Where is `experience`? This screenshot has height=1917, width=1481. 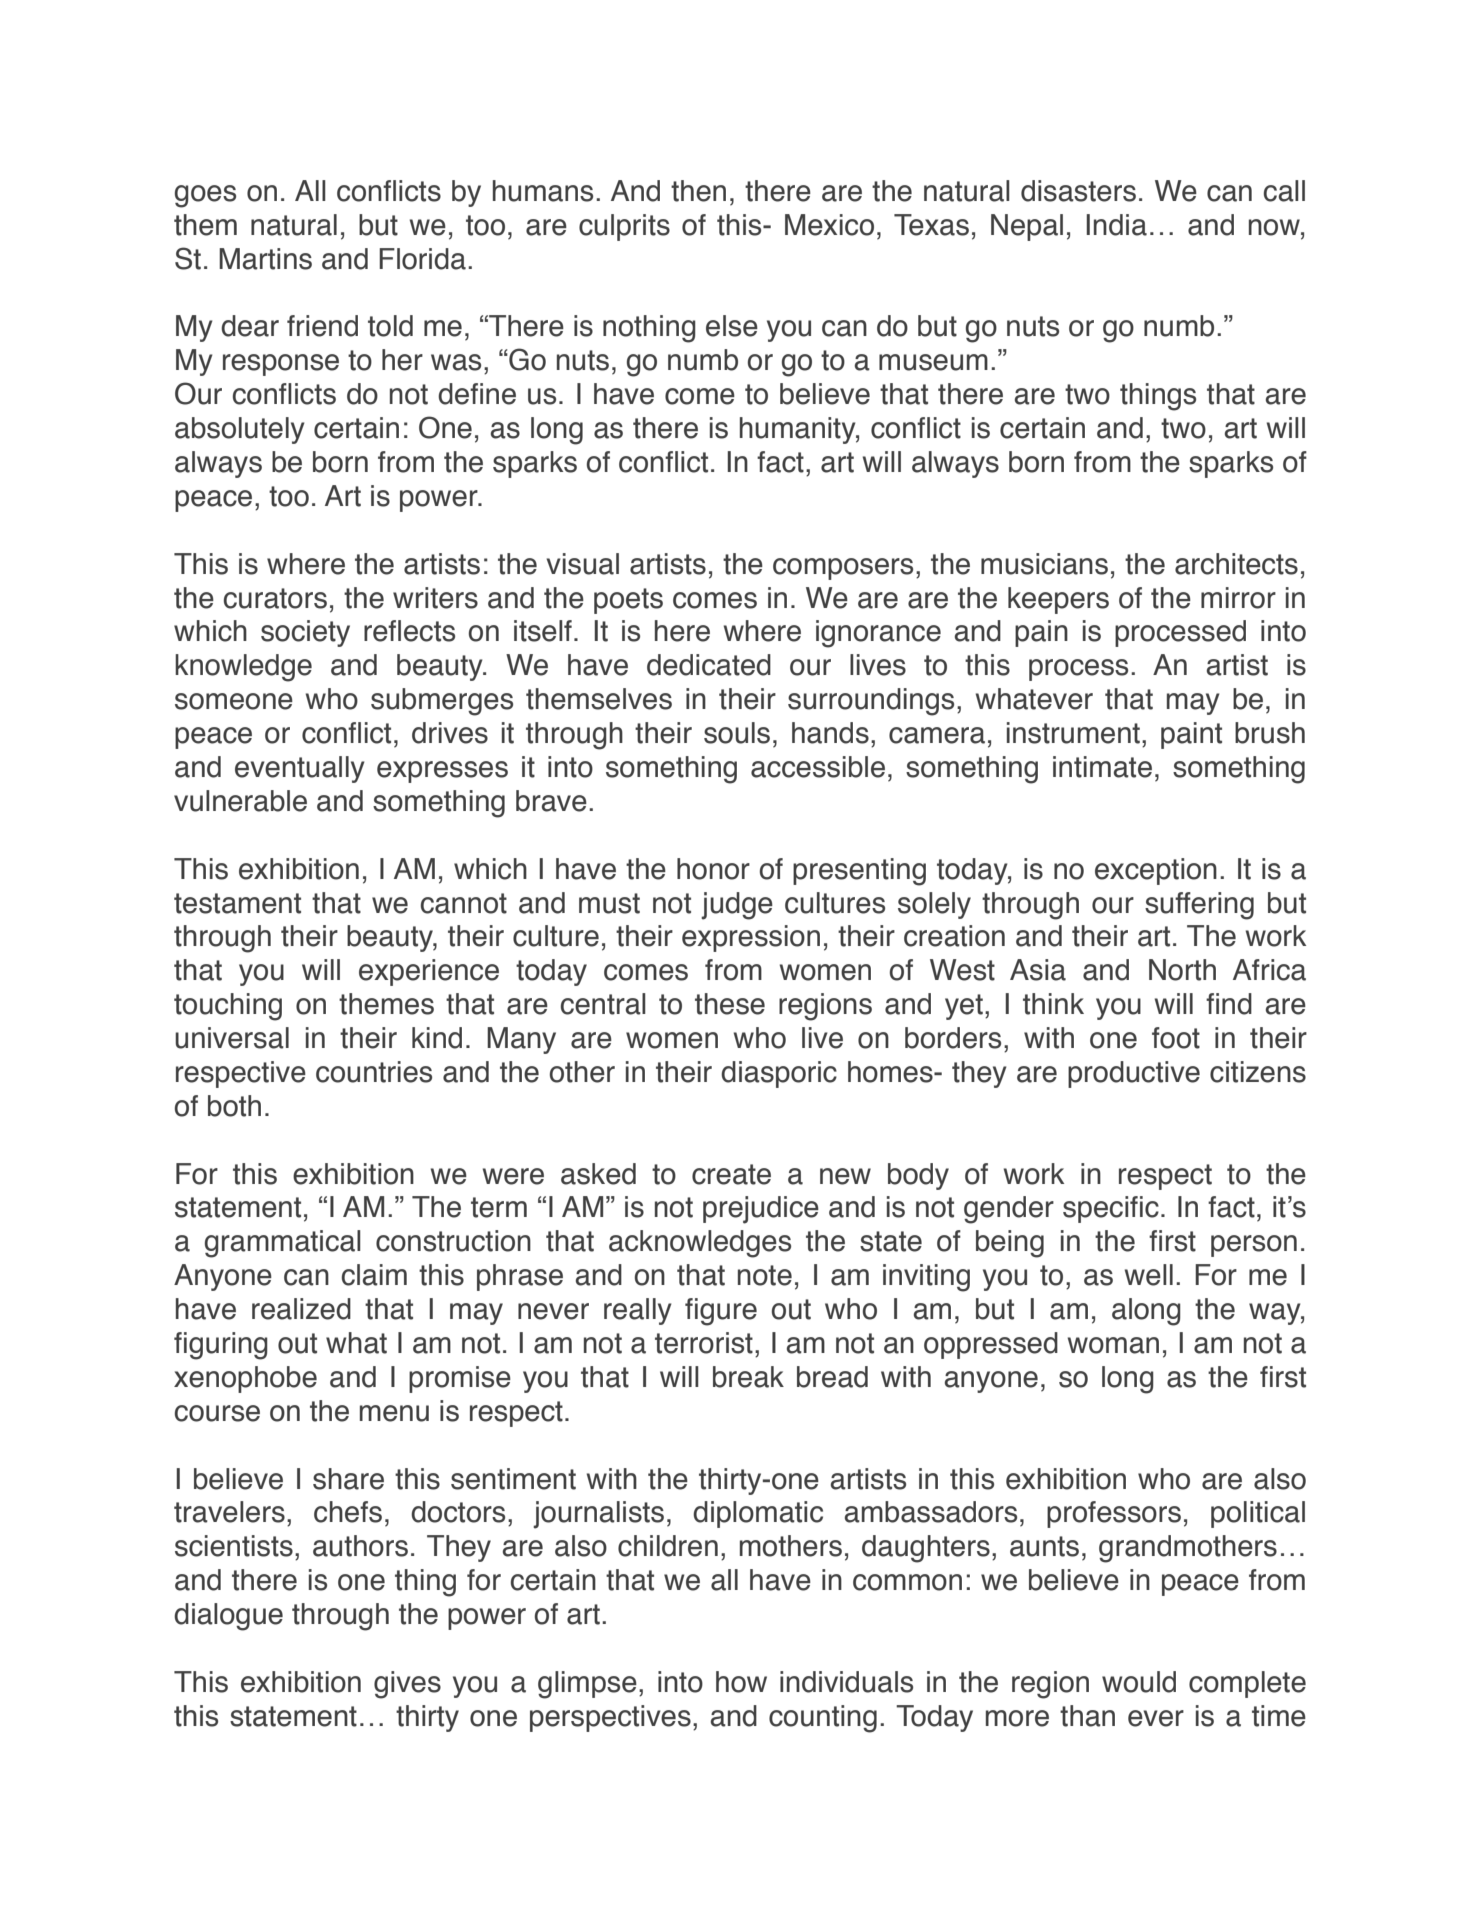 experience is located at coordinates (429, 972).
